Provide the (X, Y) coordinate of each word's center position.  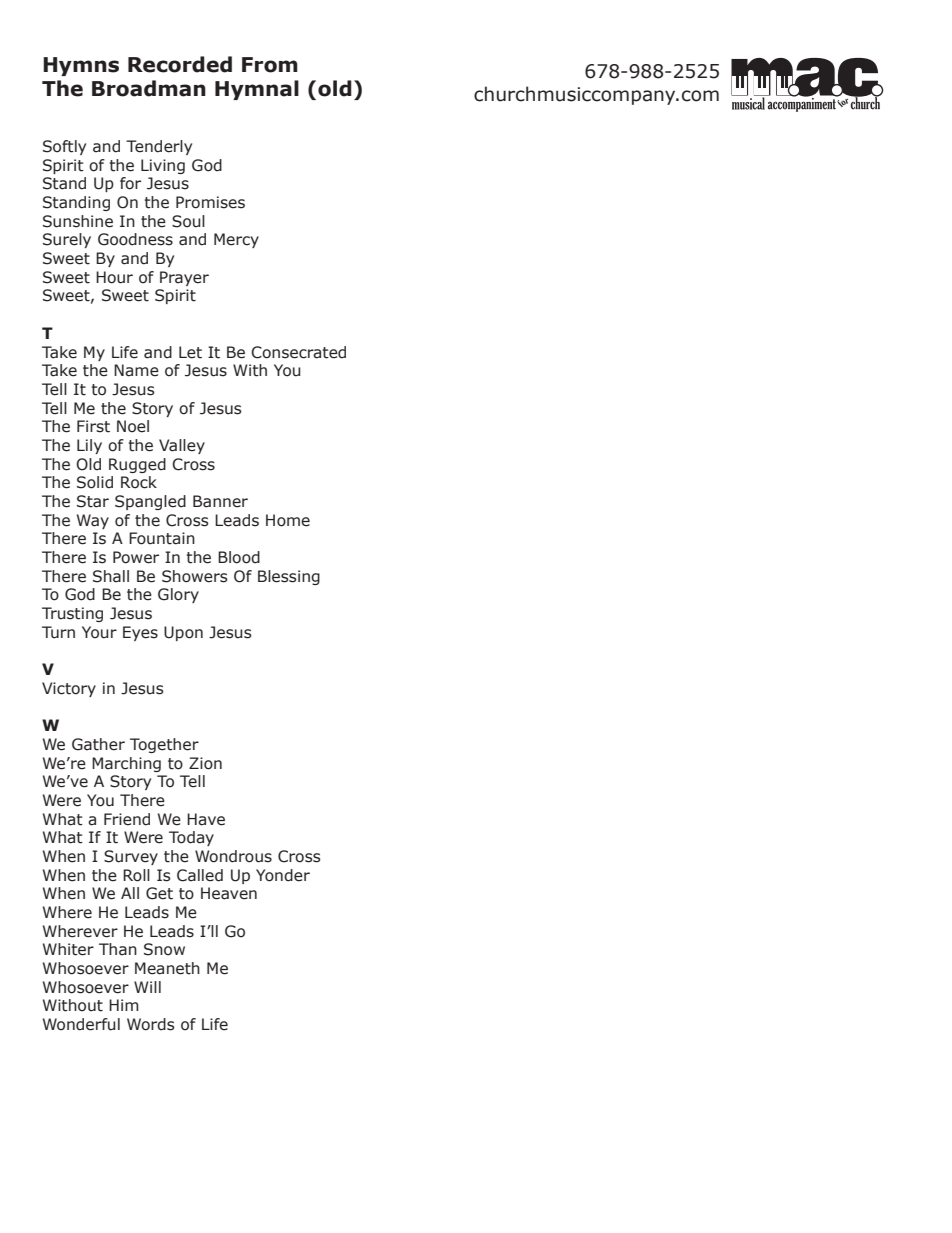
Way (93, 521)
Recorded (180, 64)
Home (288, 520)
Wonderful (81, 1024)
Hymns (81, 66)
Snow (164, 949)
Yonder (283, 875)
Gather (98, 744)
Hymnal (257, 90)
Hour (114, 277)
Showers (195, 576)
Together (164, 745)
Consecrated (298, 352)
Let (190, 352)
